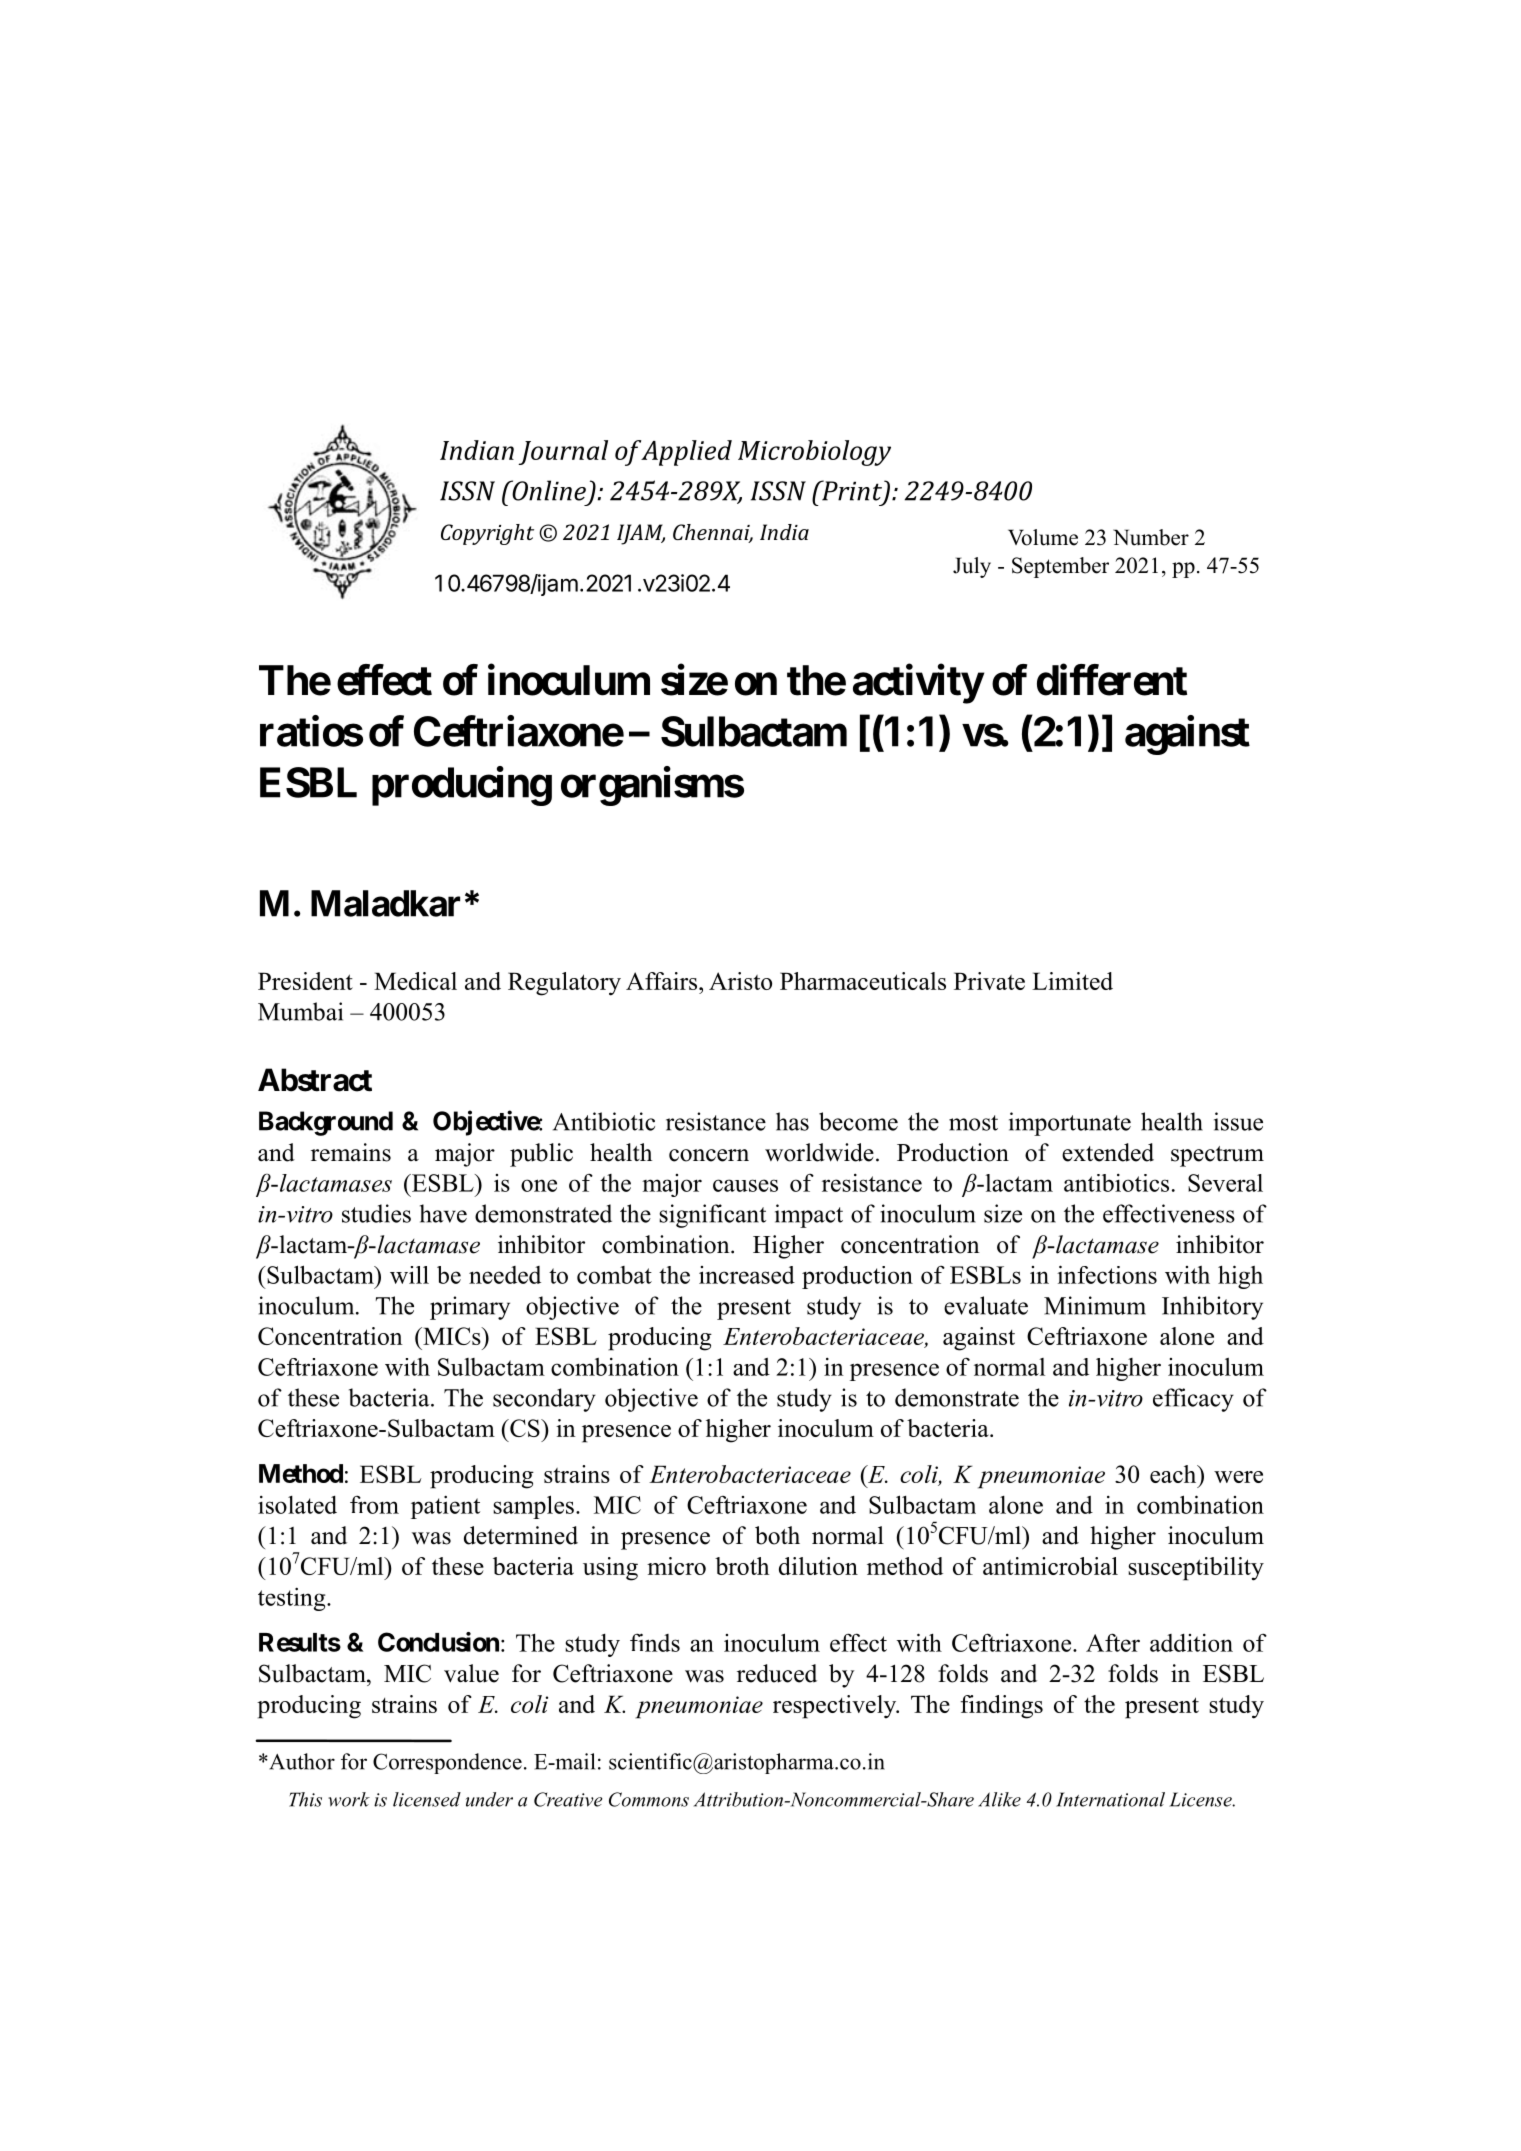  What do you see at coordinates (415, 981) in the image?
I see `Medical` at bounding box center [415, 981].
